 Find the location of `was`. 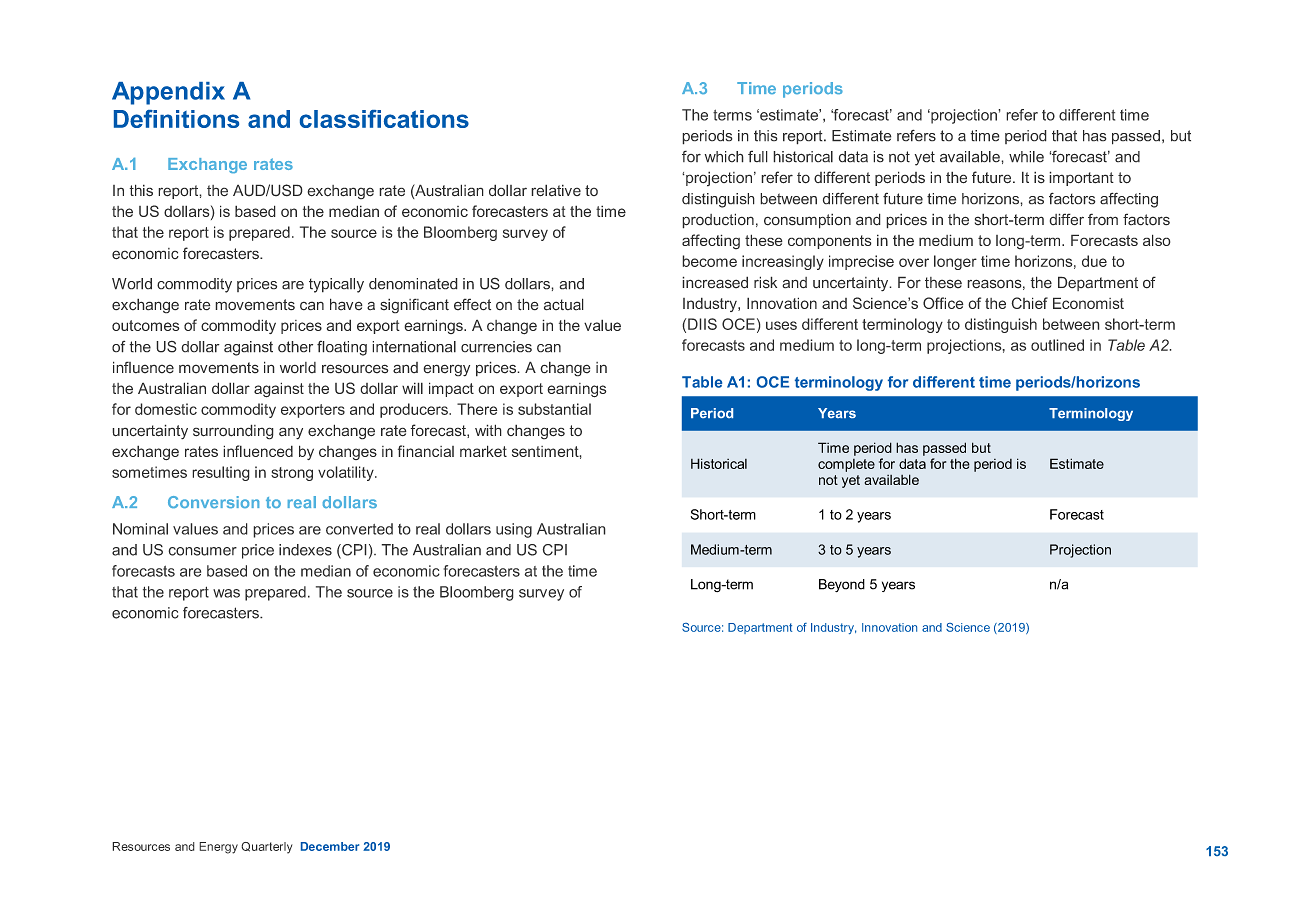

was is located at coordinates (226, 593).
